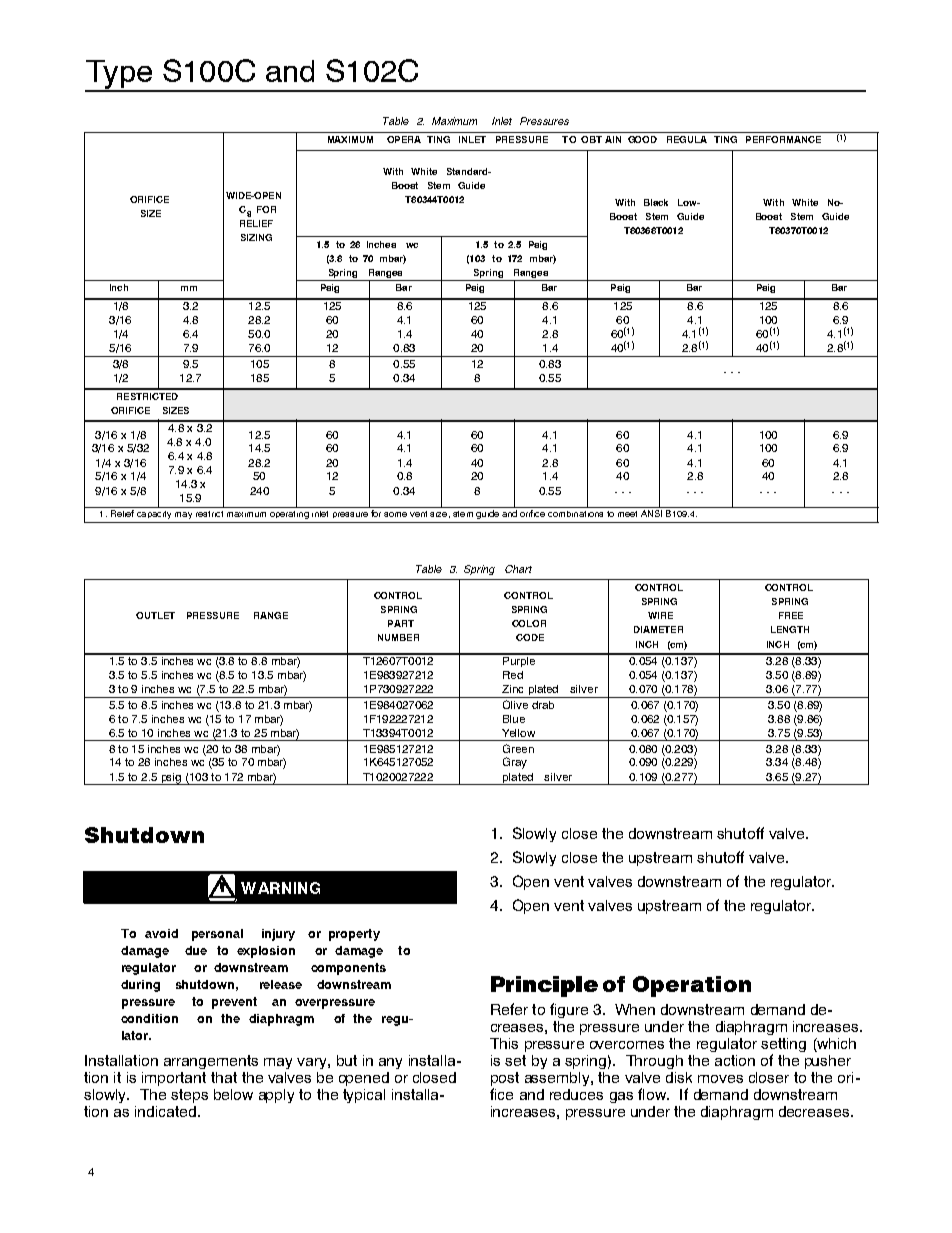 This screenshot has width=952, height=1233. What do you see at coordinates (155, 615) in the screenshot?
I see `OUTLET` at bounding box center [155, 615].
